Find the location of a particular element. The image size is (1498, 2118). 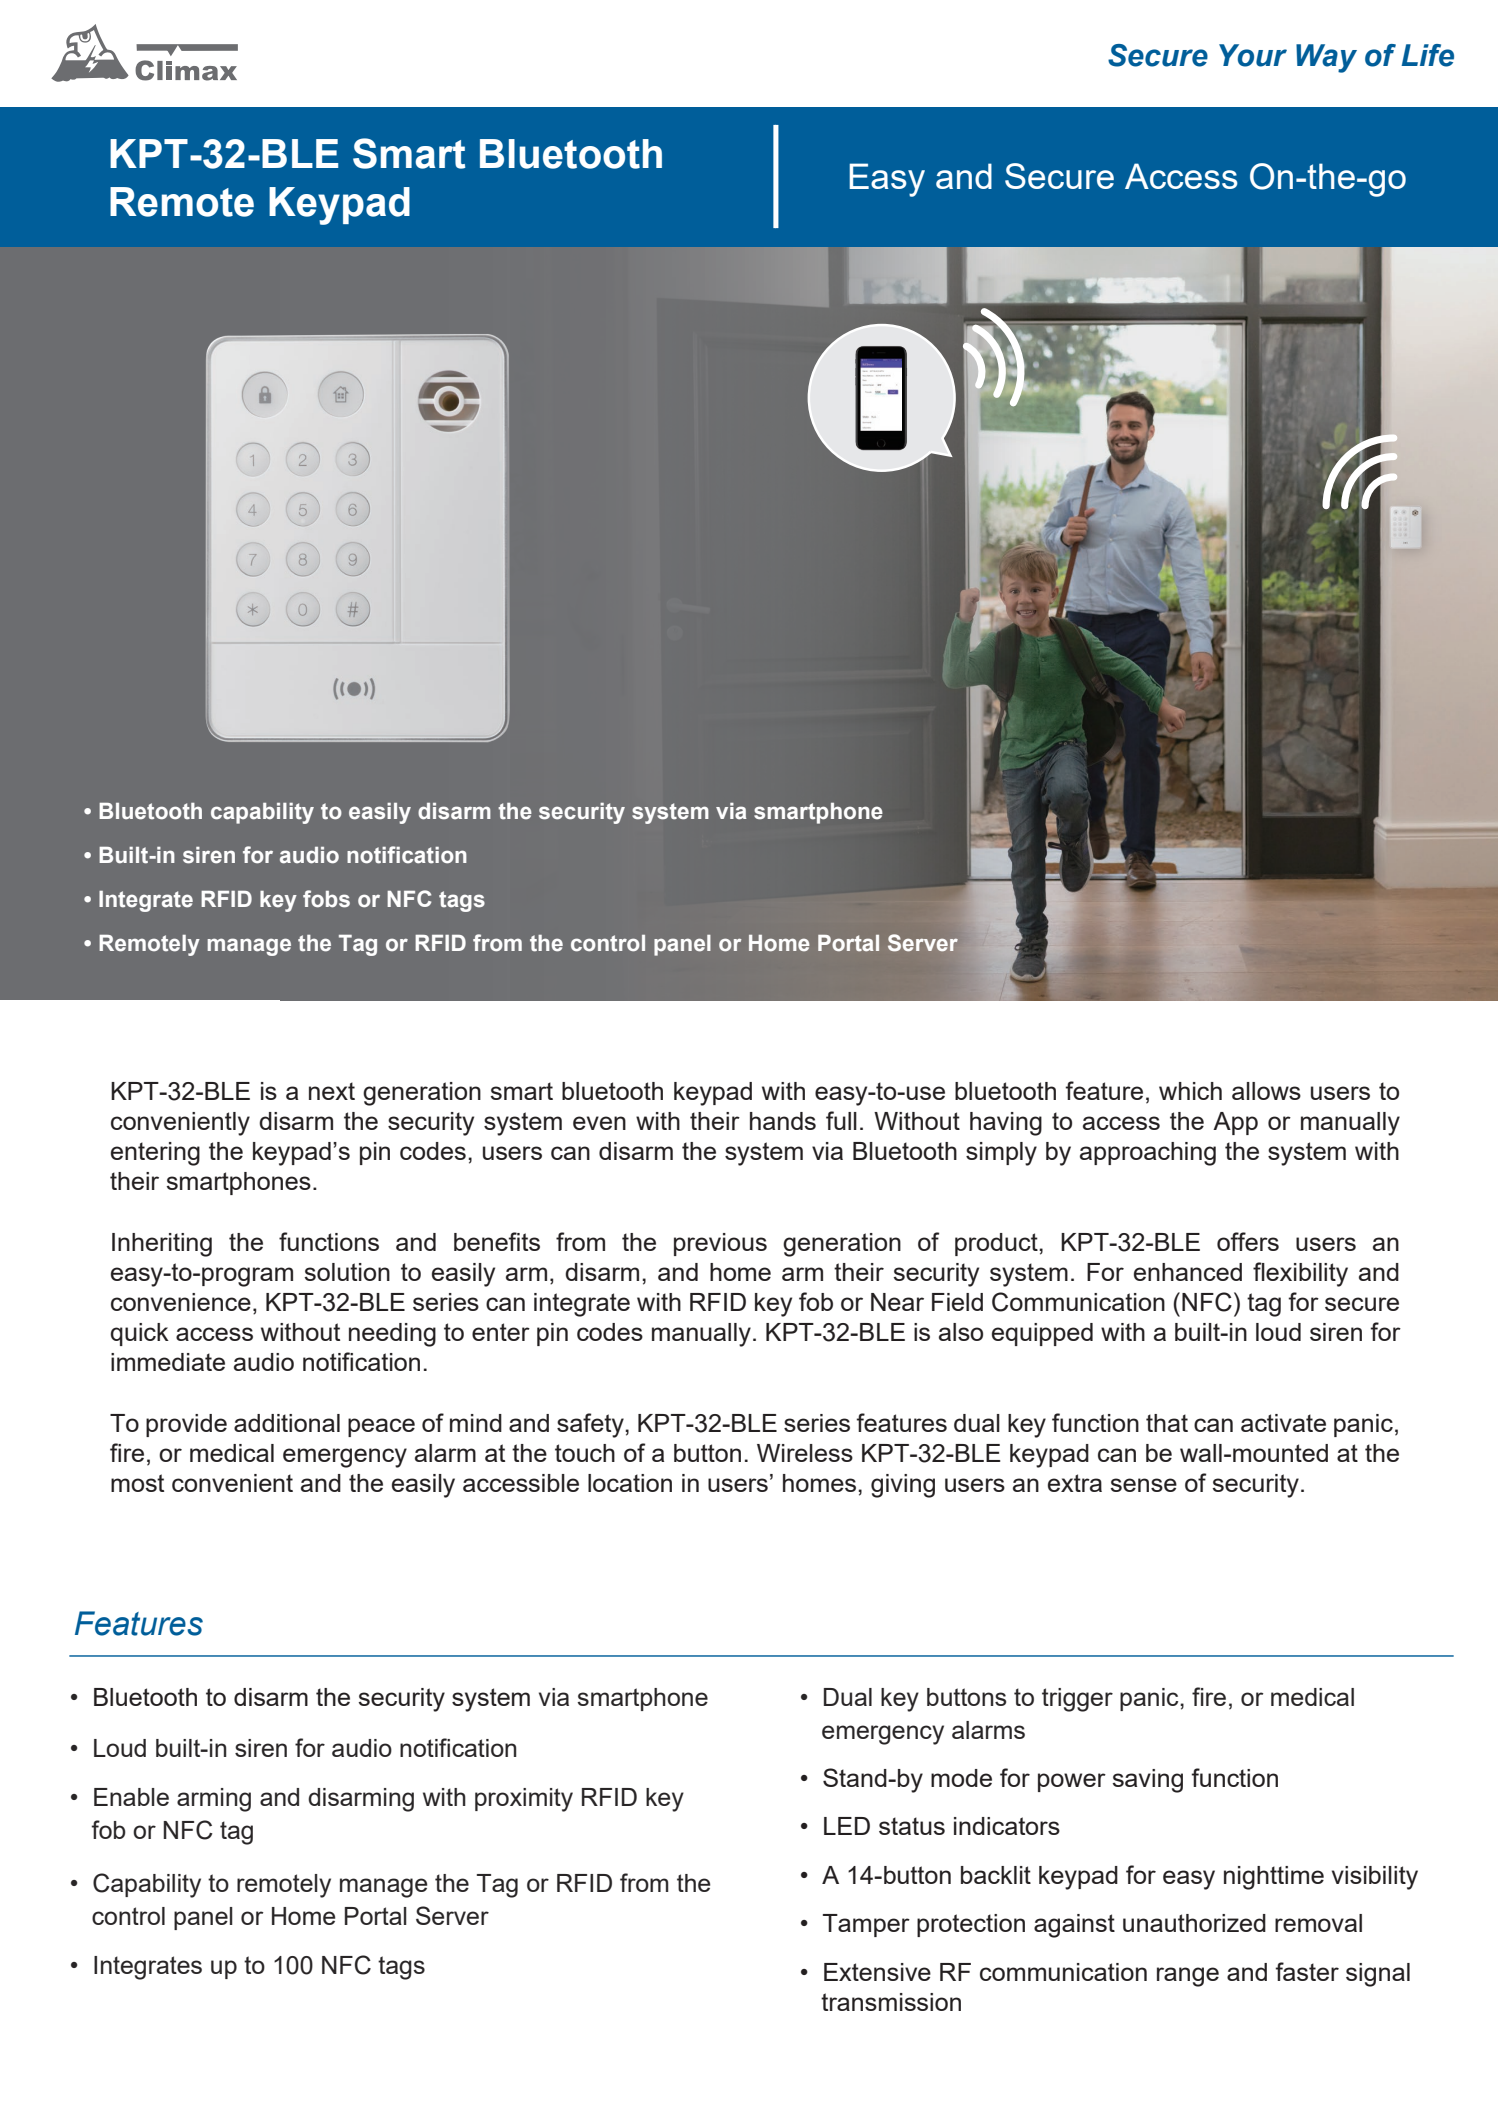

fobs is located at coordinates (326, 899).
